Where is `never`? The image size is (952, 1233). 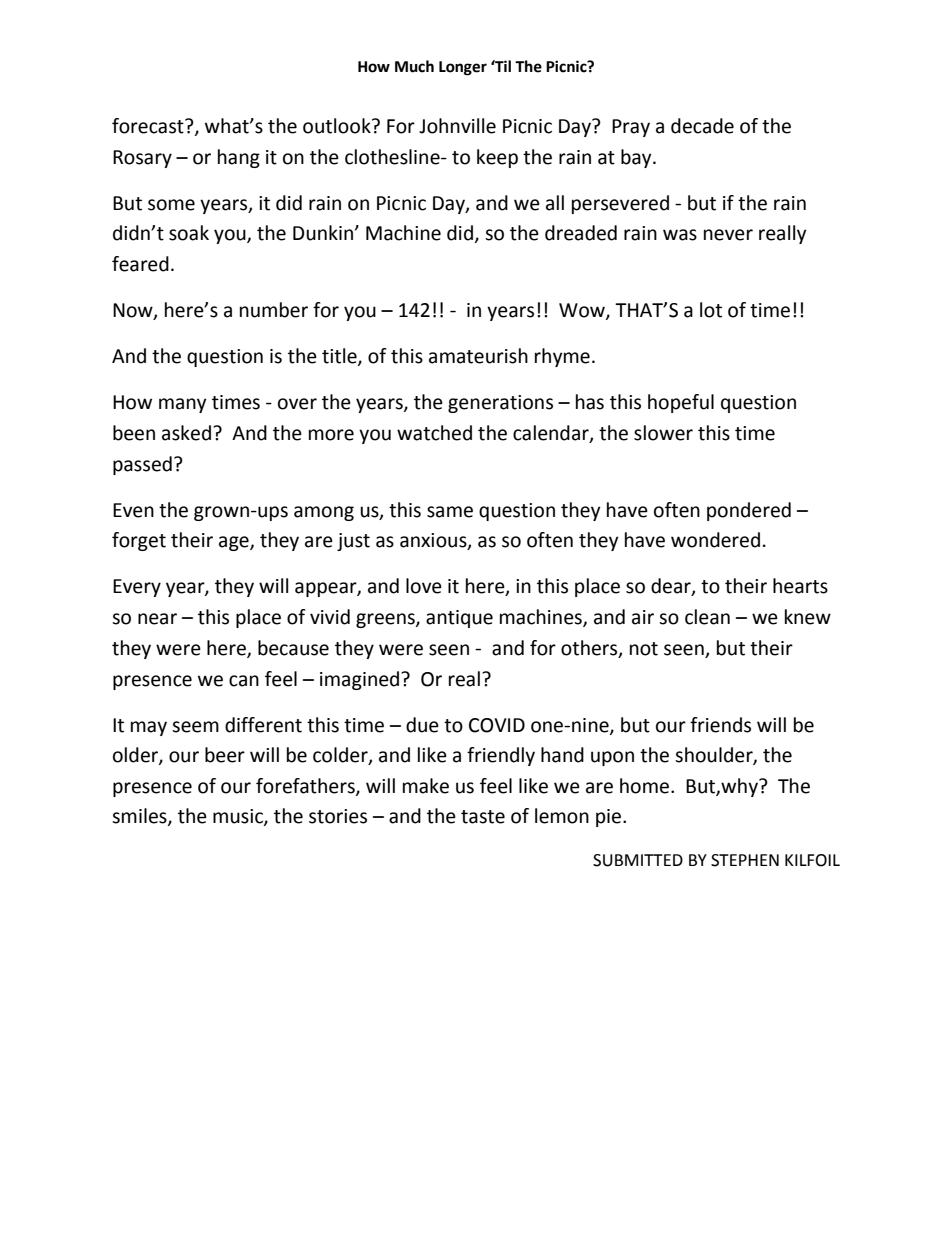 never is located at coordinates (728, 235).
